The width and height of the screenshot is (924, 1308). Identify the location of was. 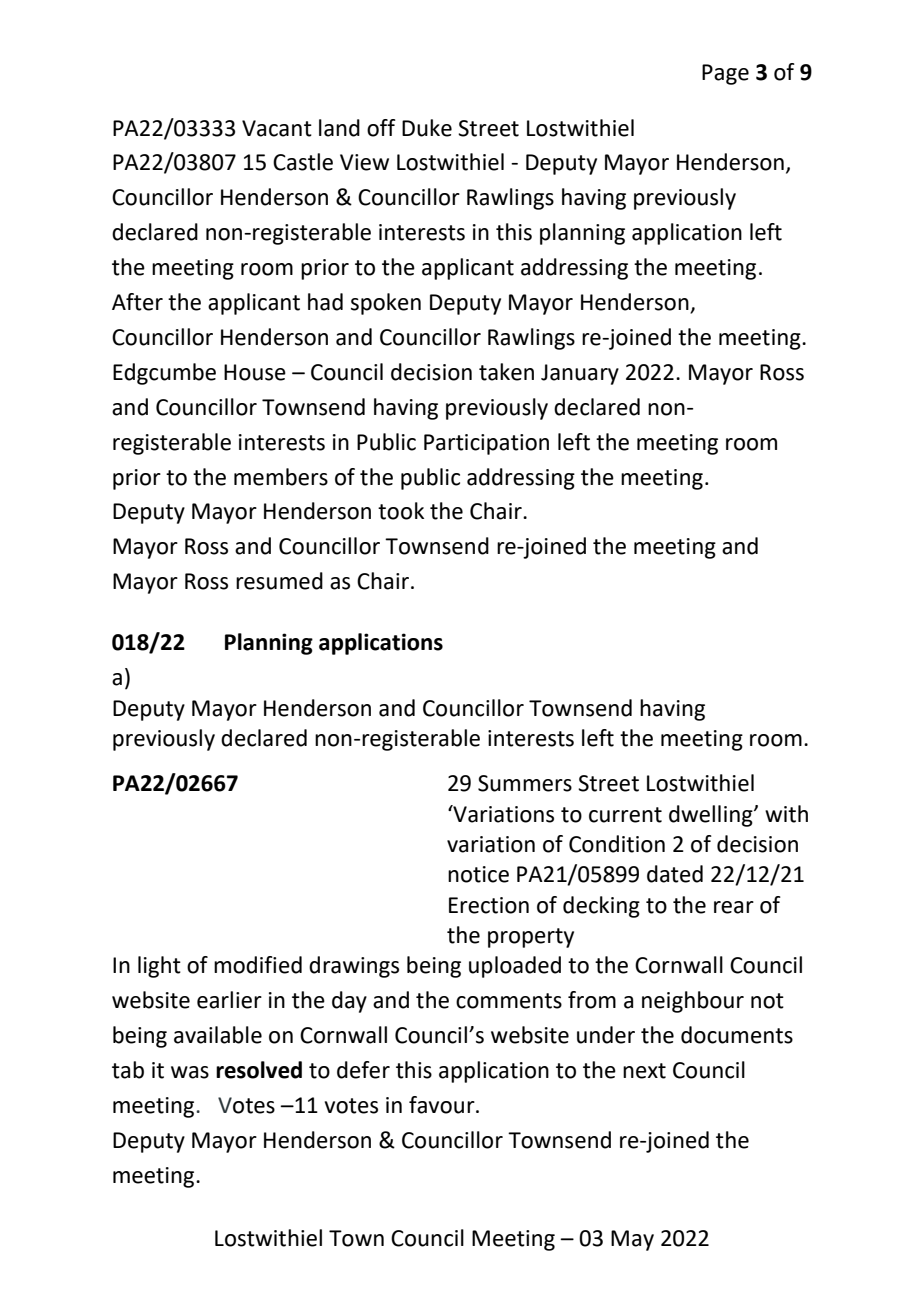
(190, 1072).
